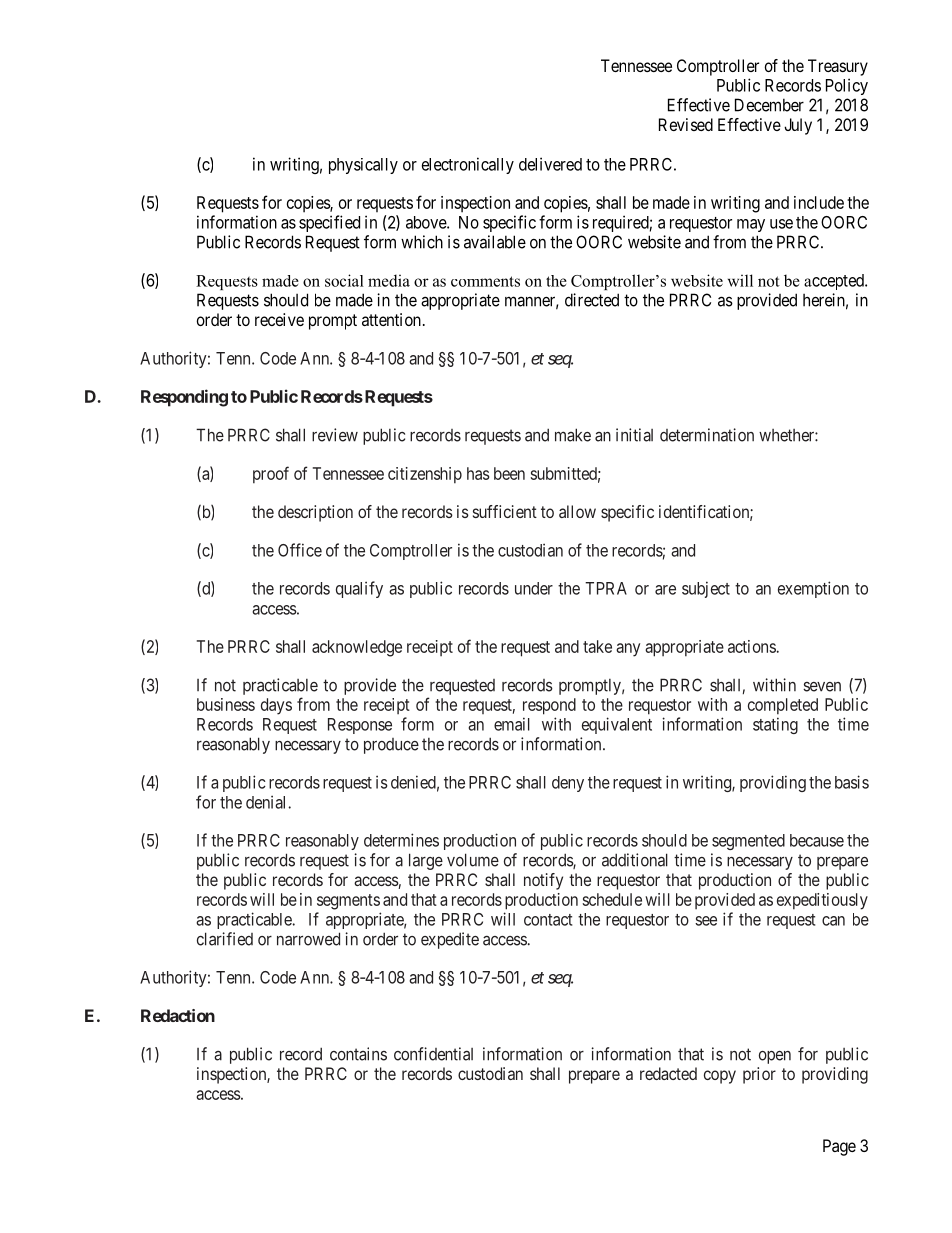 Image resolution: width=952 pixels, height=1233 pixels. What do you see at coordinates (300, 550) in the image?
I see `Office` at bounding box center [300, 550].
